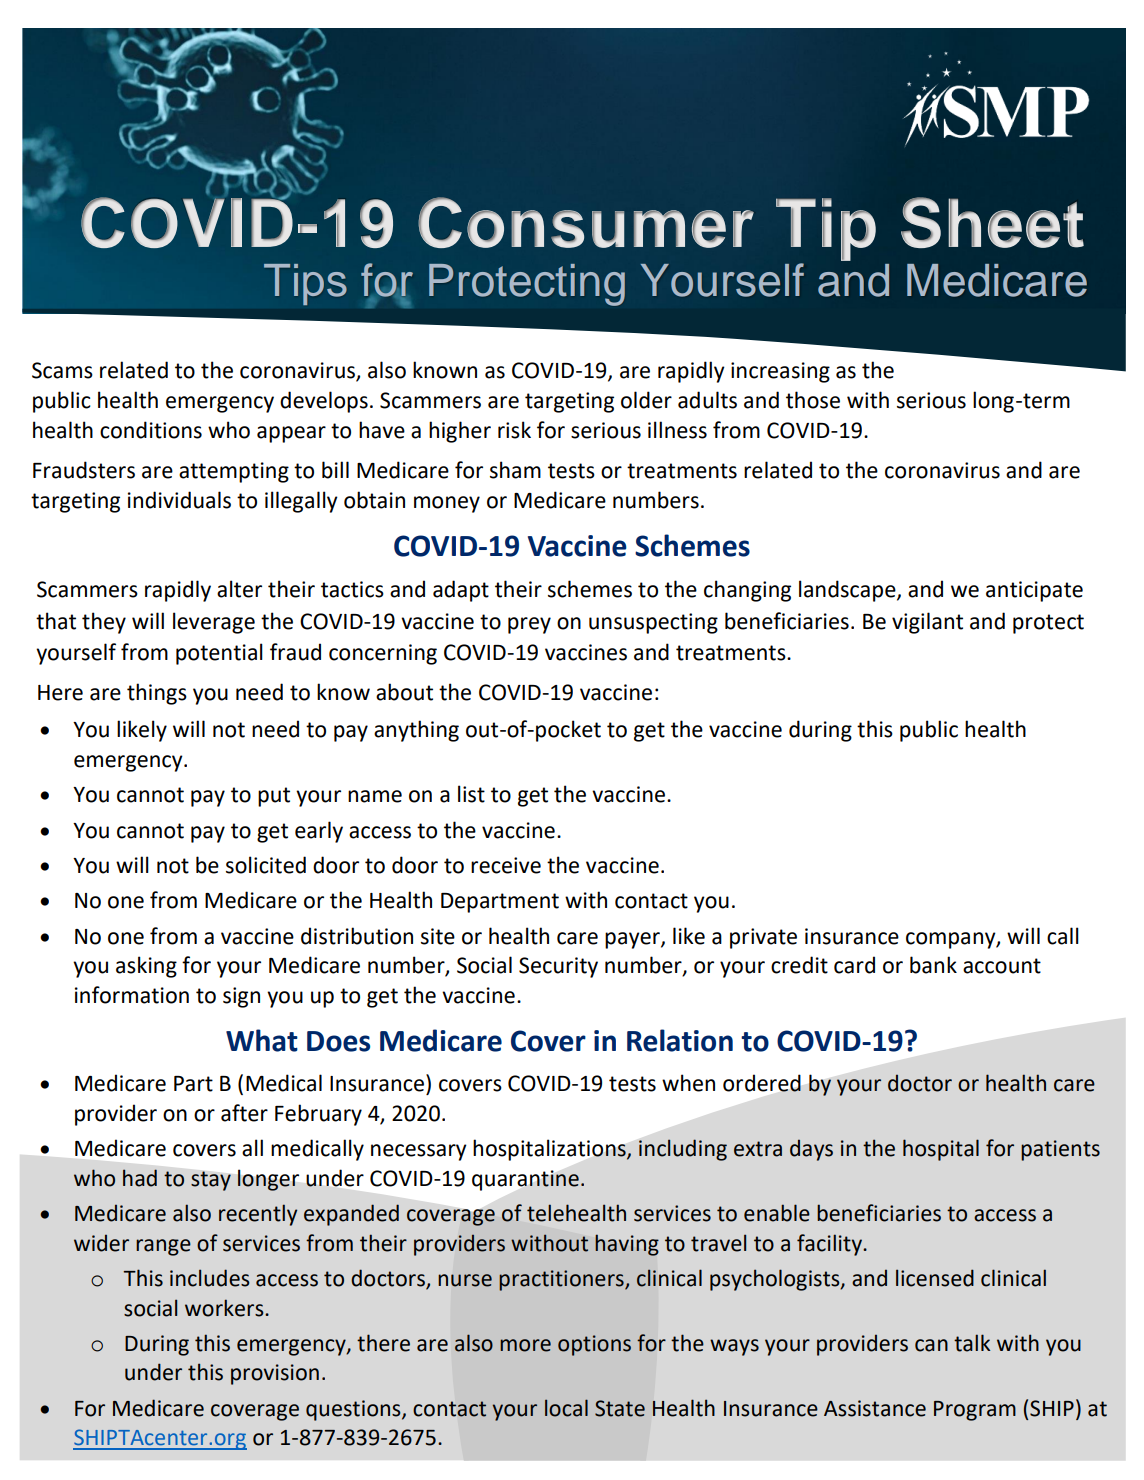 This screenshot has height=1480, width=1144. I want to click on put, so click(274, 797).
